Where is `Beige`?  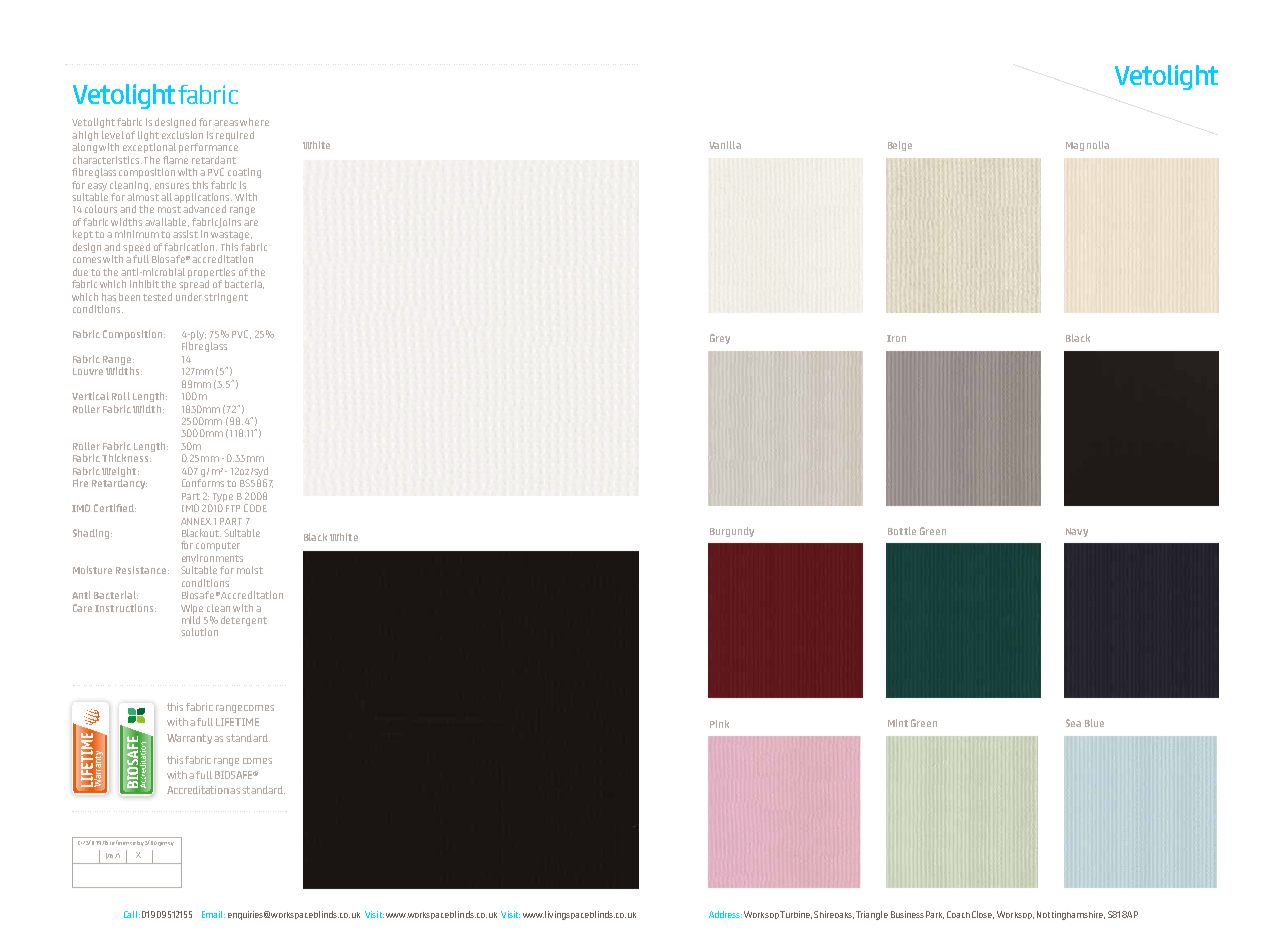 Beige is located at coordinates (900, 146).
